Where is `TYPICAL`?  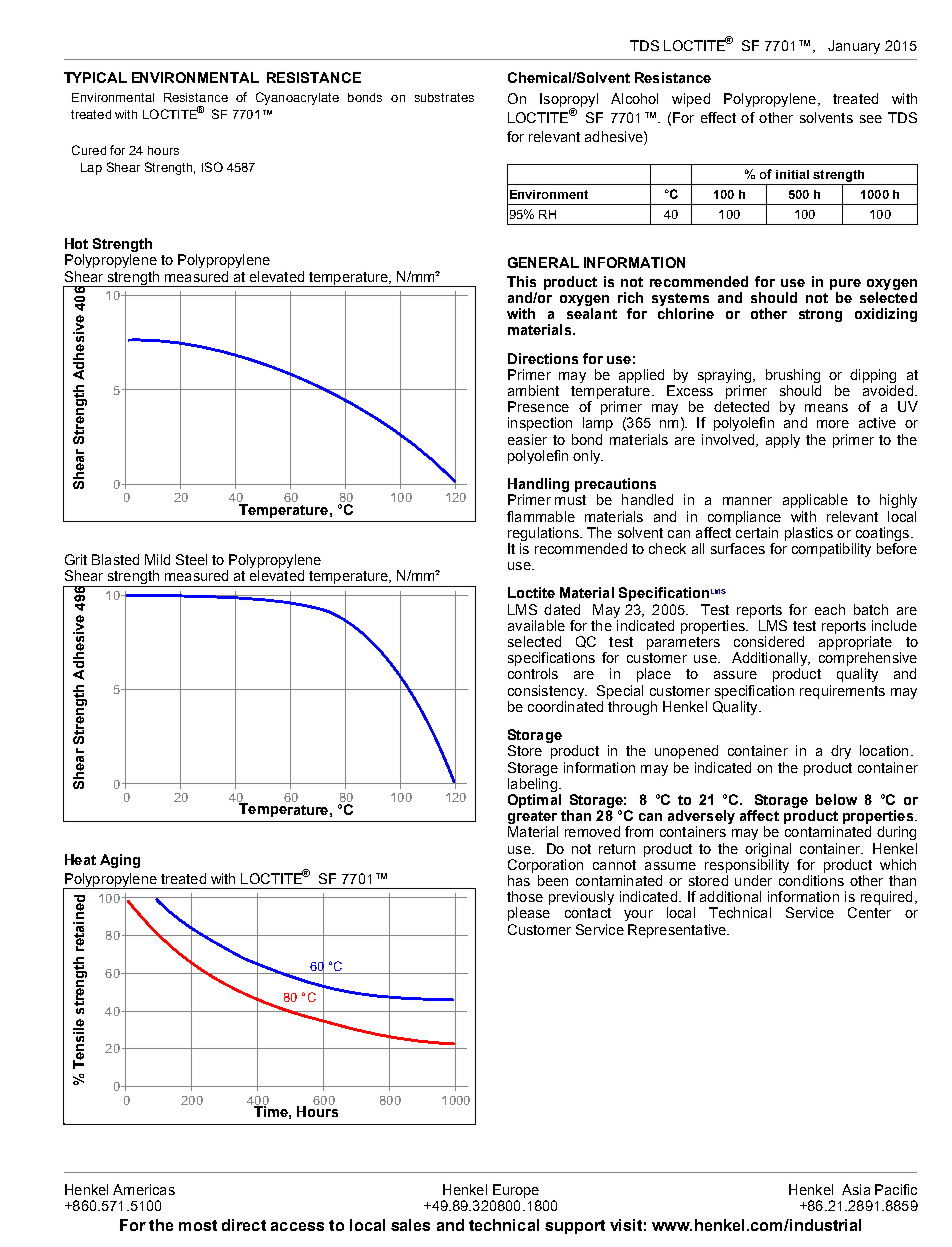 TYPICAL is located at coordinates (95, 77).
